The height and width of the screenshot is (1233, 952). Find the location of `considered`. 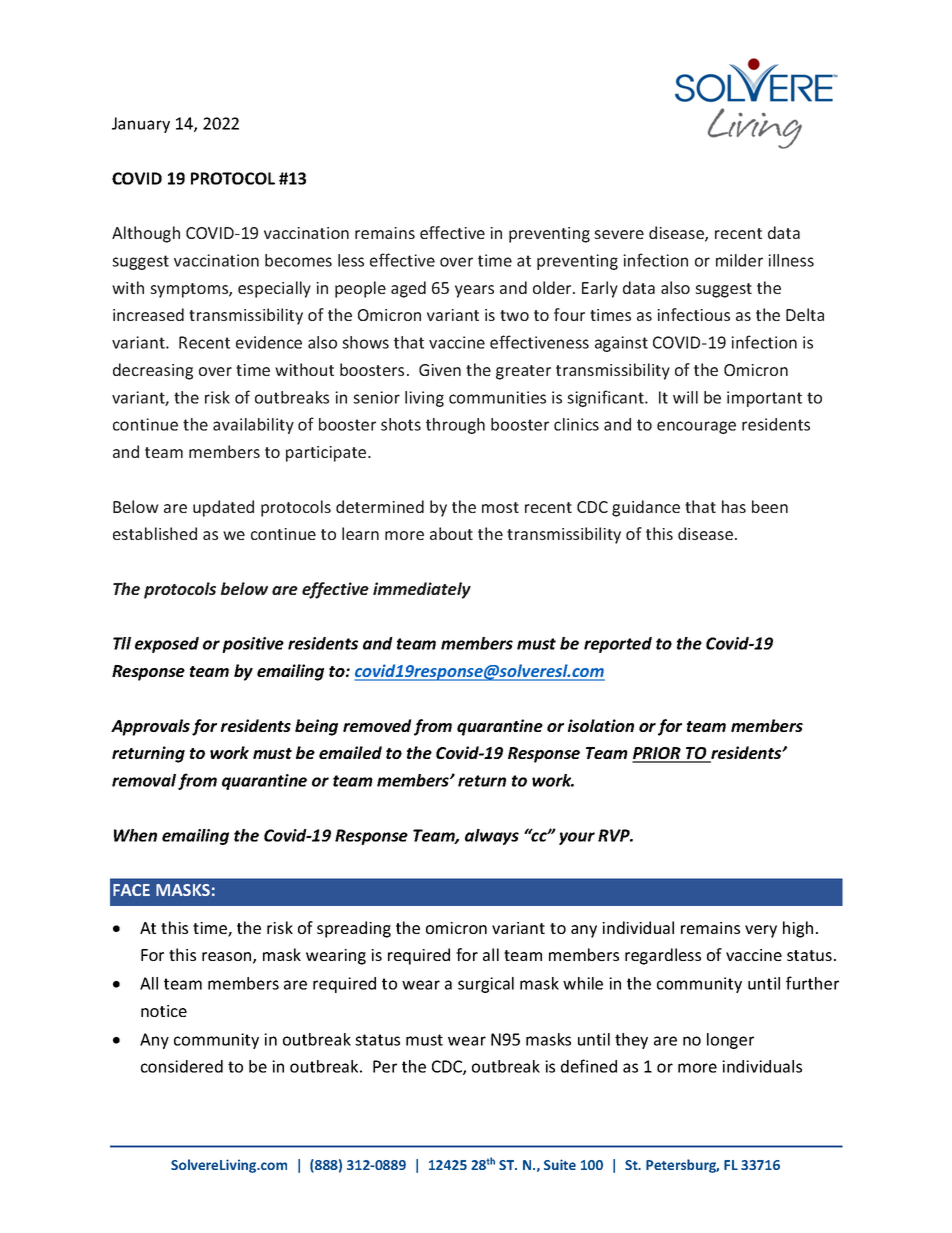

considered is located at coordinates (182, 1066).
